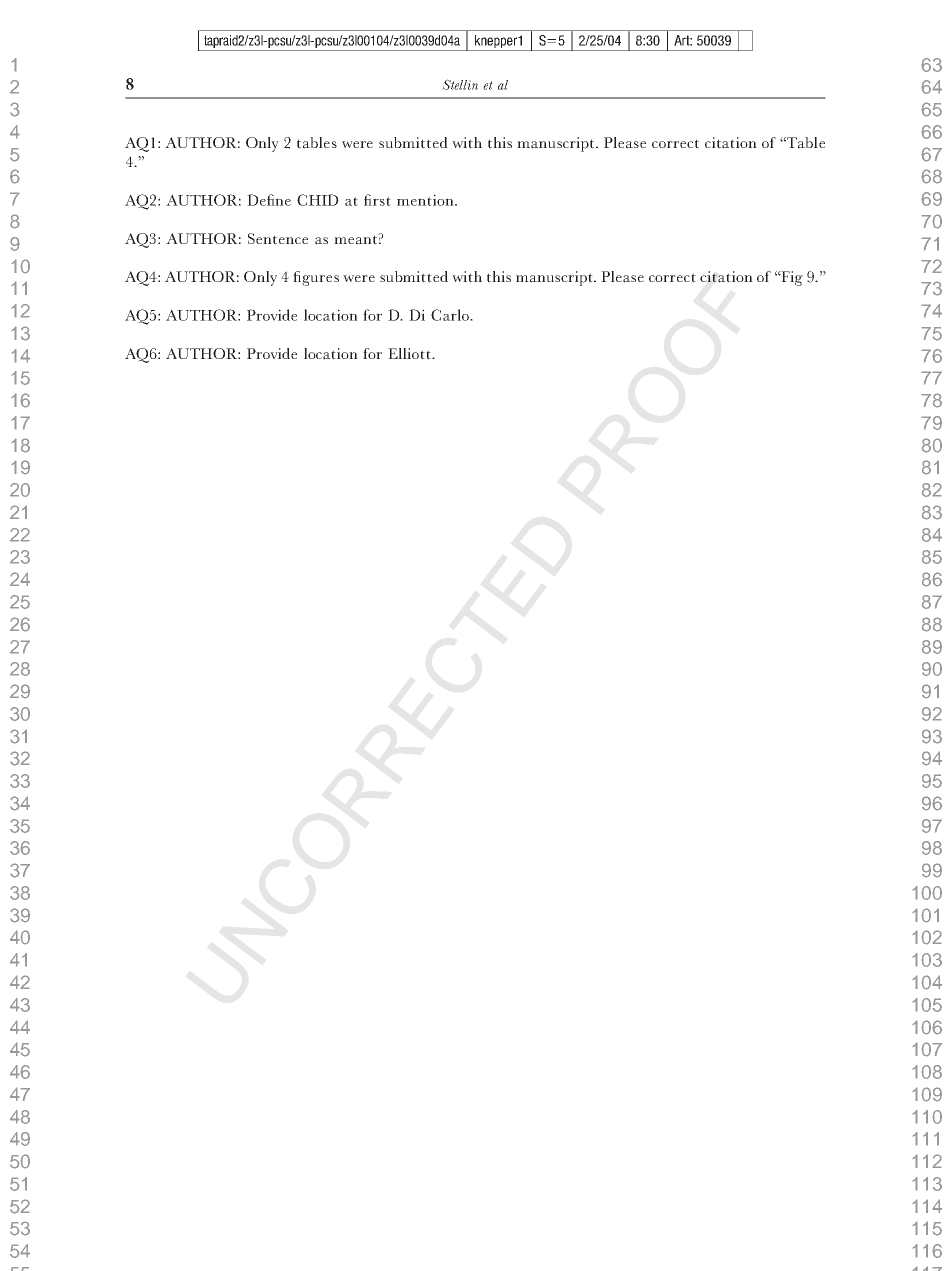 This document has height=1271, width=952. What do you see at coordinates (451, 315) in the document?
I see `Carlo` at bounding box center [451, 315].
